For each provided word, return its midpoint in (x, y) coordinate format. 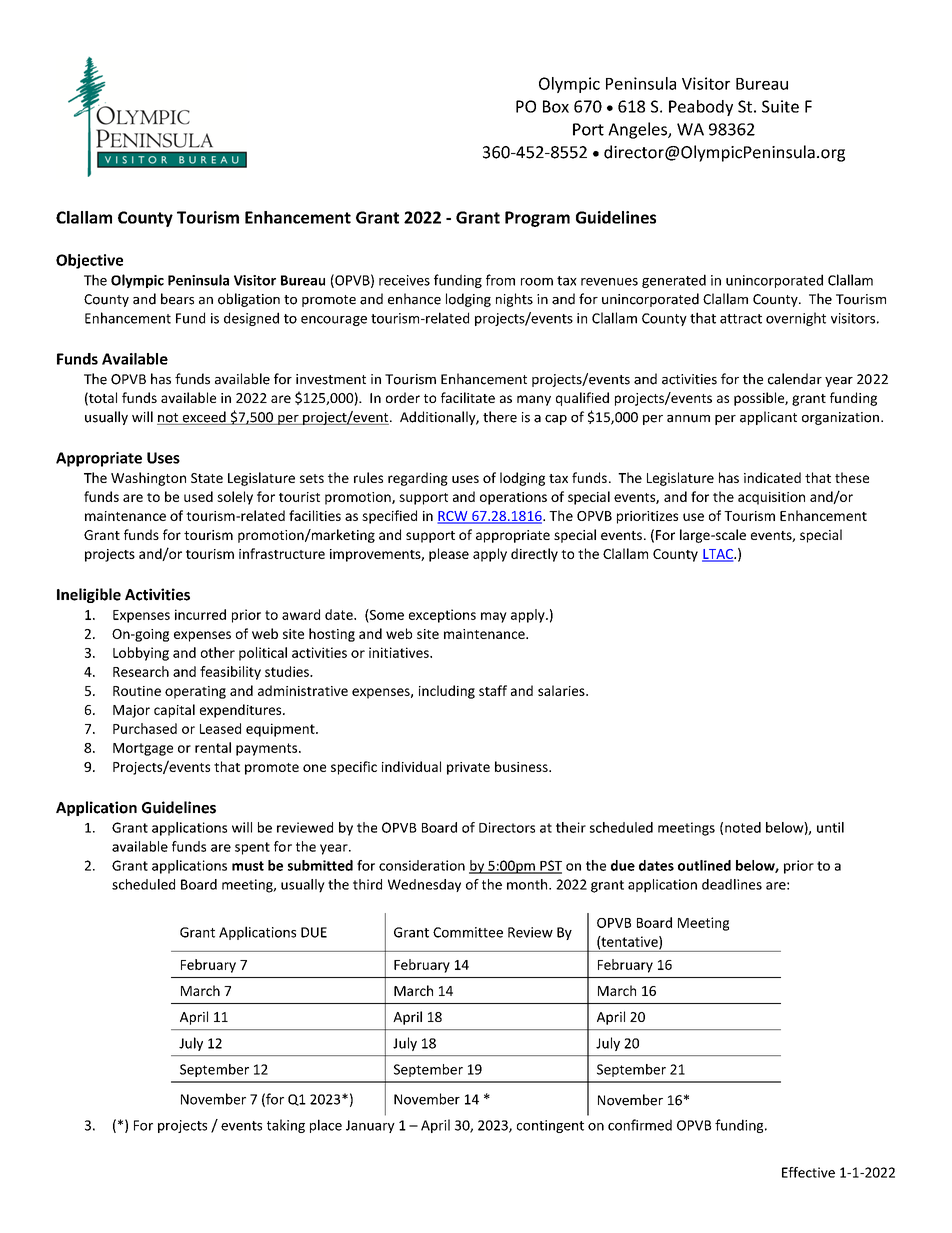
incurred (200, 614)
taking (286, 1126)
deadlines (732, 884)
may (494, 617)
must (248, 866)
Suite (780, 106)
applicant (768, 418)
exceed (204, 418)
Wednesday (424, 885)
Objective (89, 261)
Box (556, 106)
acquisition (771, 498)
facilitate (468, 397)
